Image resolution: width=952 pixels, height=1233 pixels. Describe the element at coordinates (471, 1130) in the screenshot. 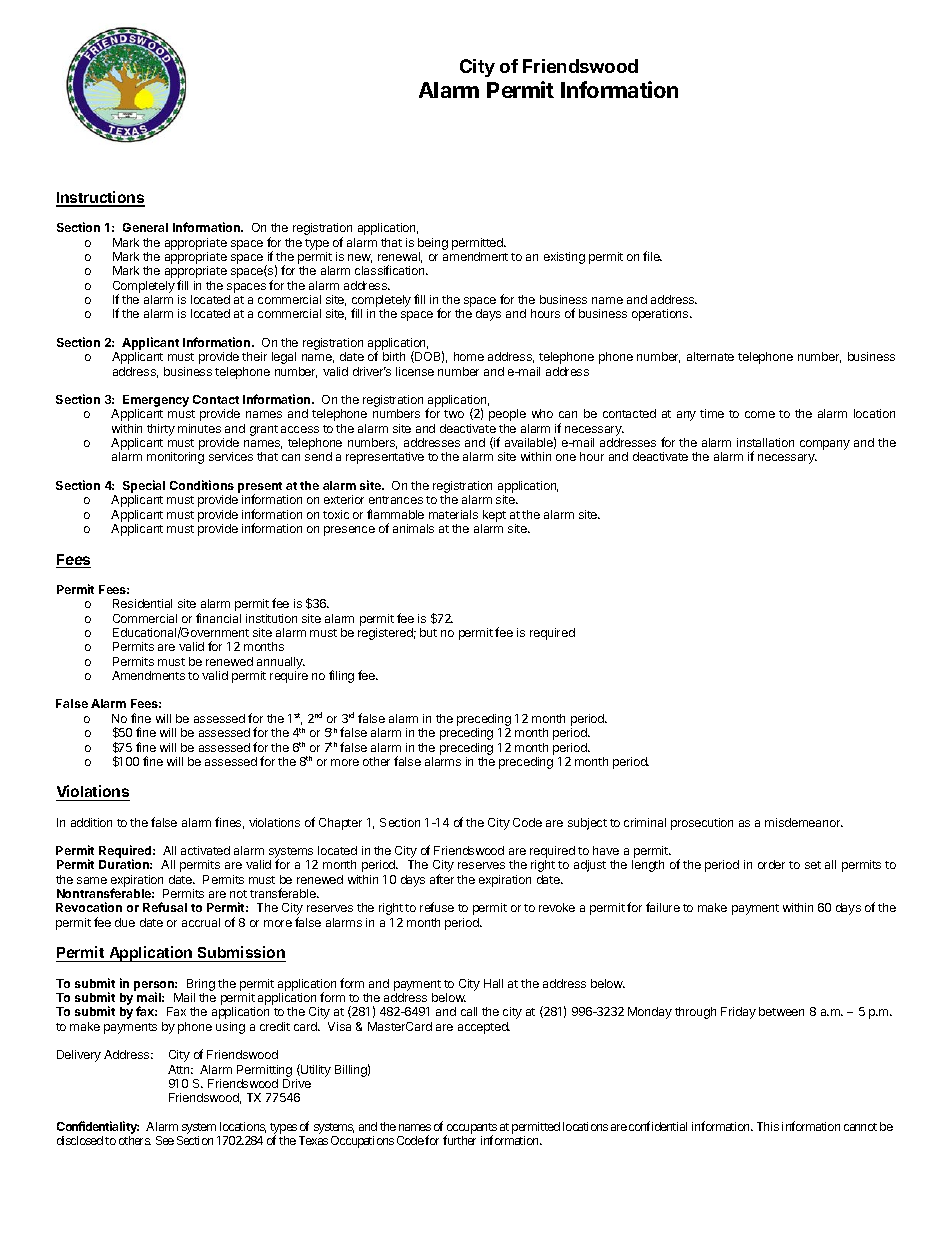

I see `occupants` at that location.
